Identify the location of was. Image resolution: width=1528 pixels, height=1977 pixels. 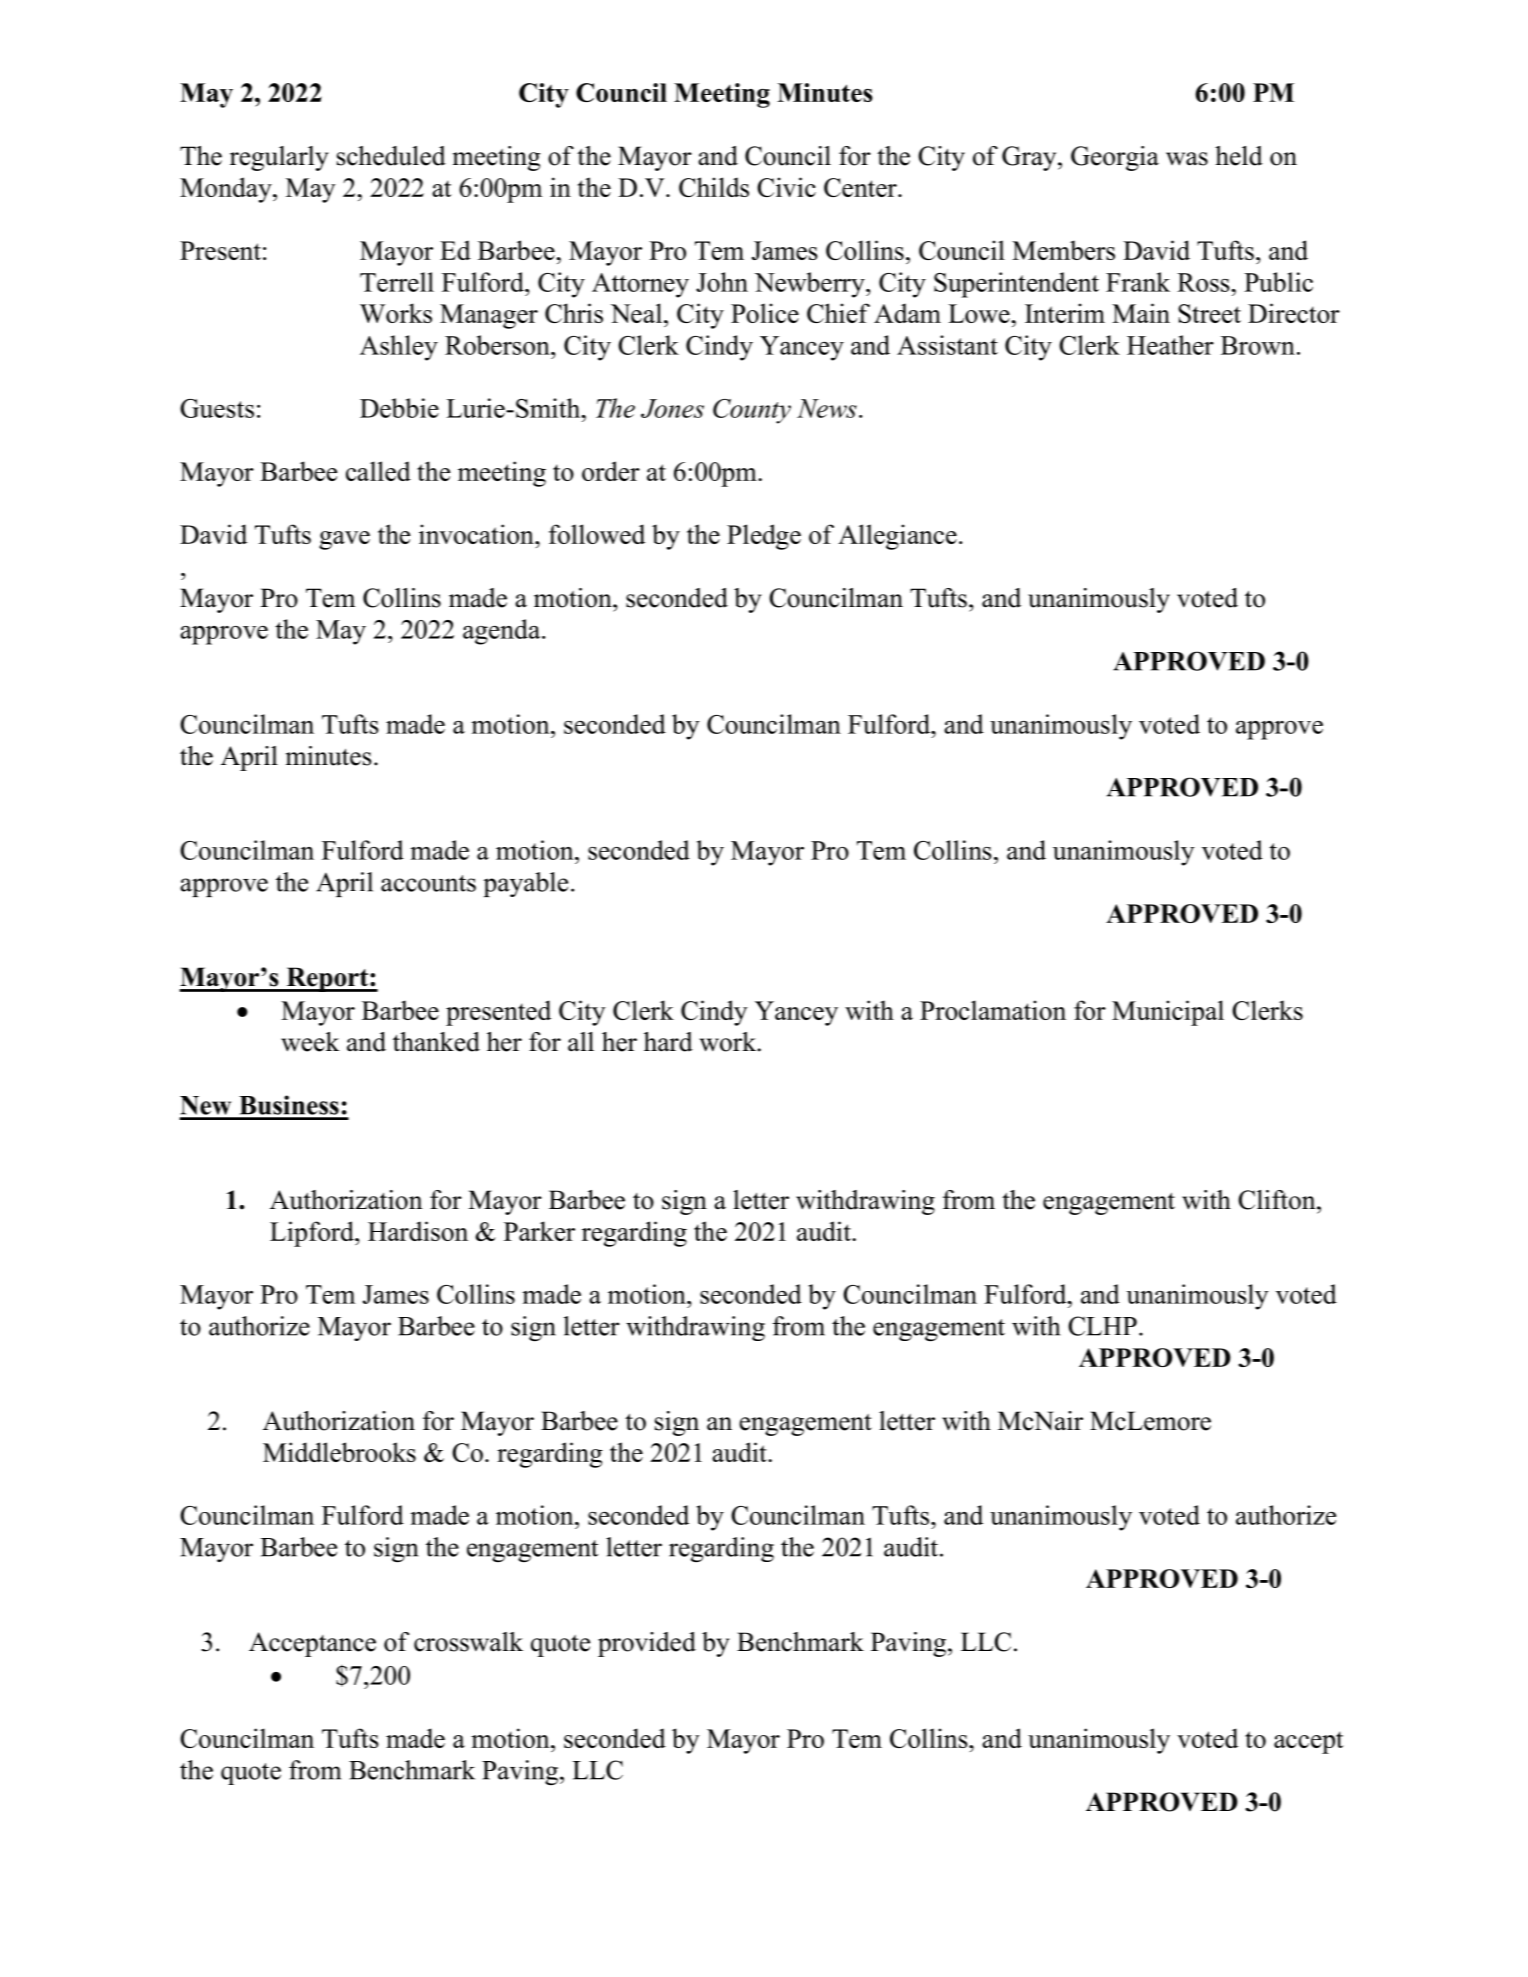
(1187, 159).
